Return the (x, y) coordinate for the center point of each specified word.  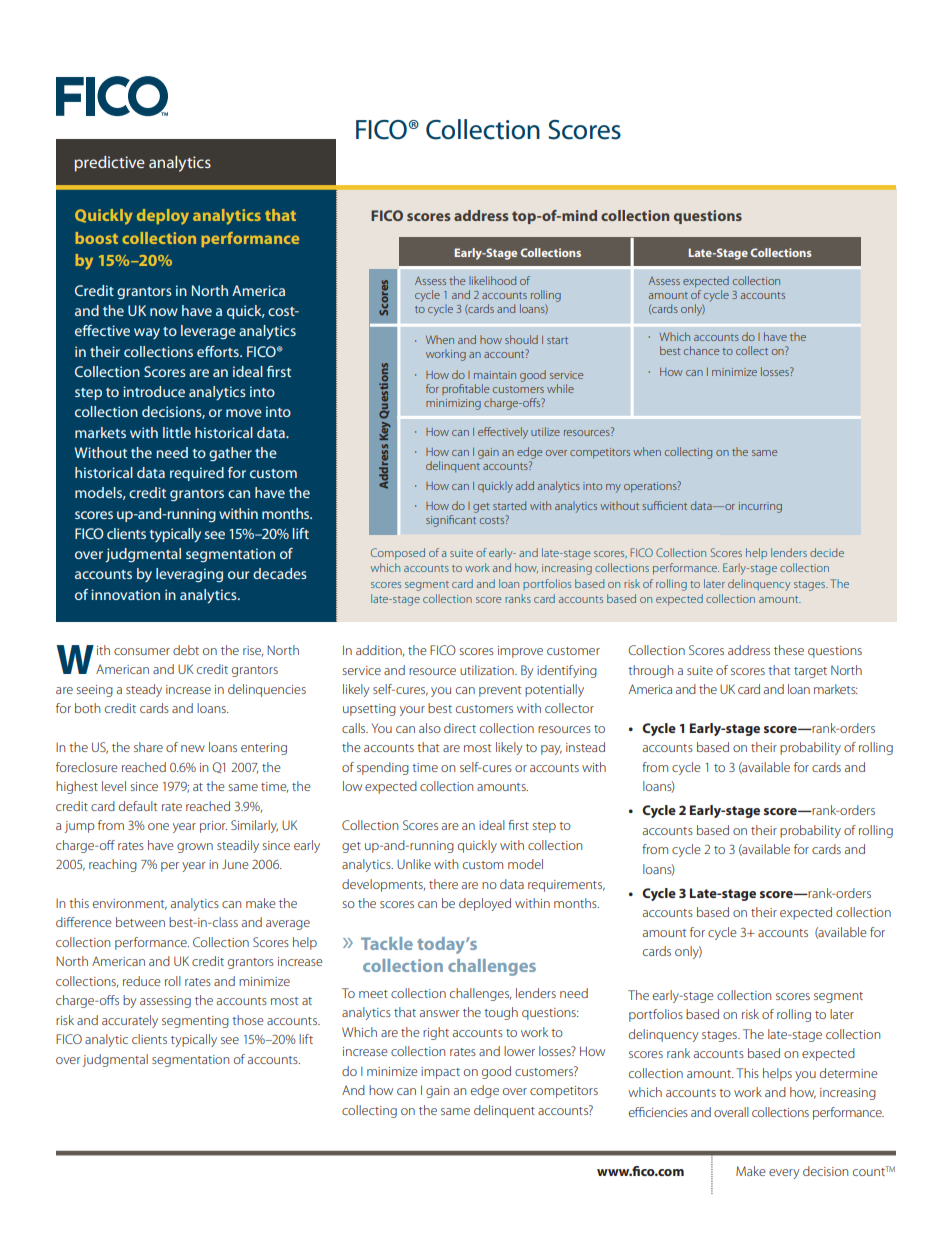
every (784, 1174)
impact (440, 1073)
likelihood (492, 280)
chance (701, 350)
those (248, 1020)
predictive (110, 164)
